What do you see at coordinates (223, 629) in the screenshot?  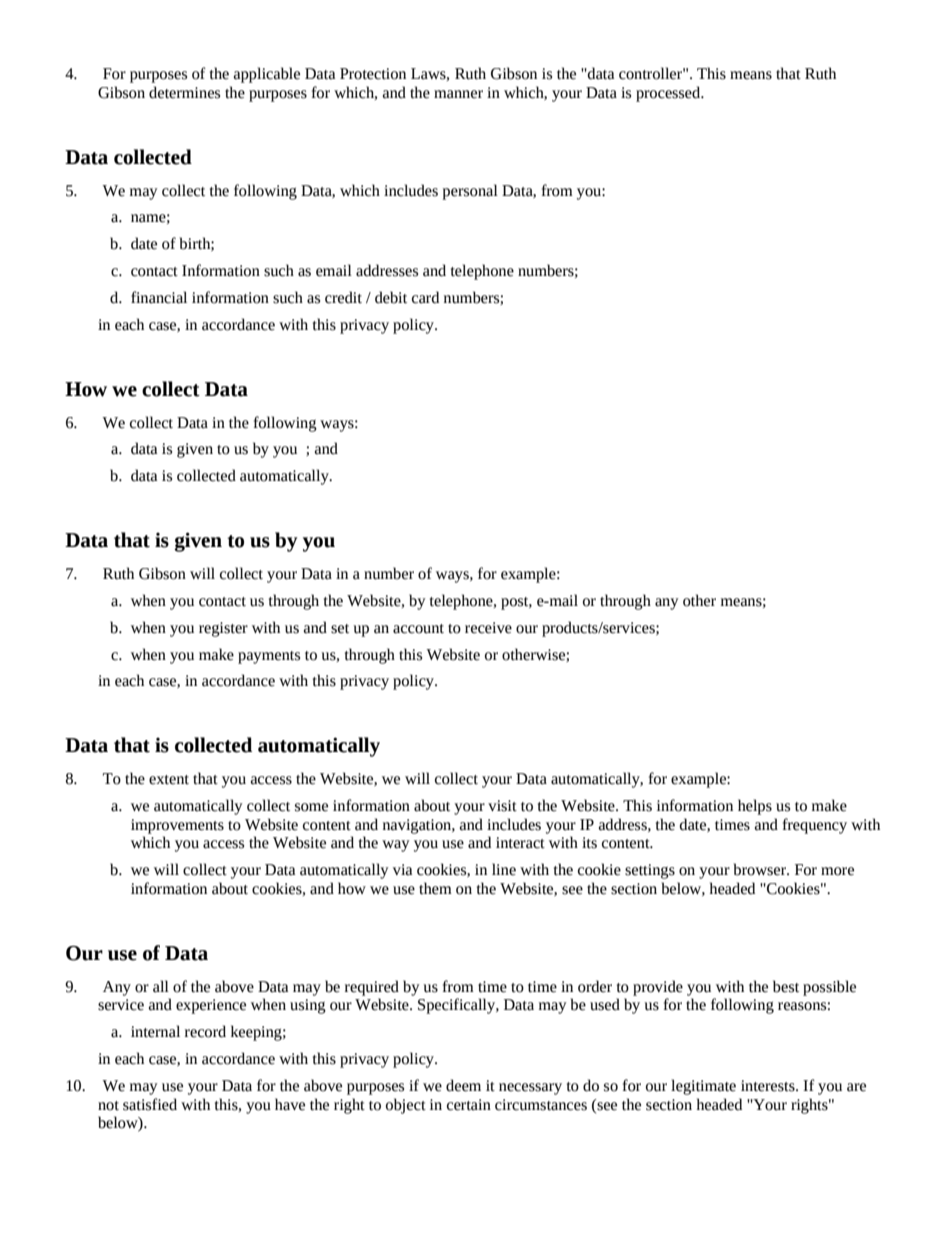 I see `register` at bounding box center [223, 629].
